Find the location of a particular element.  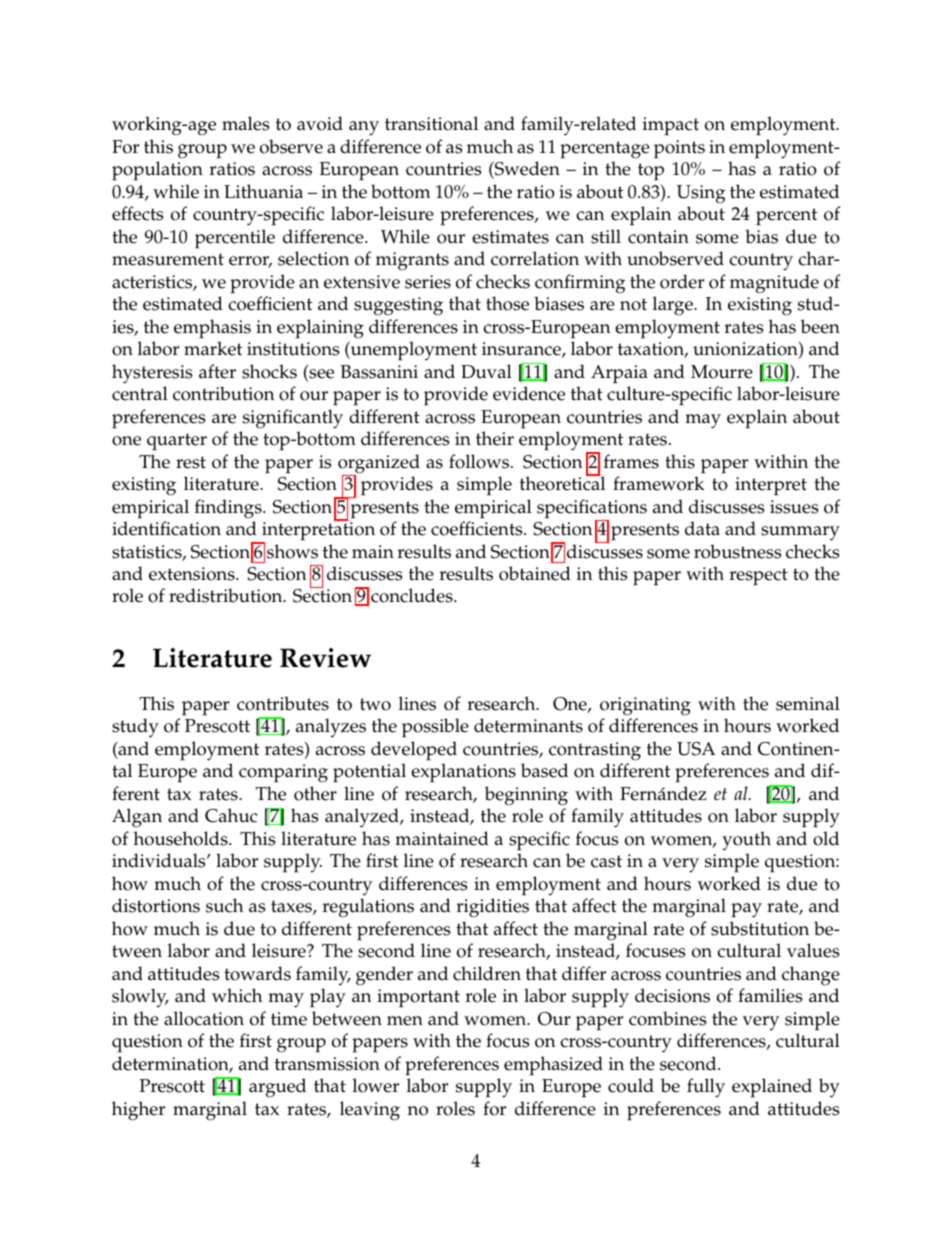

argued is located at coordinates (277, 1088).
